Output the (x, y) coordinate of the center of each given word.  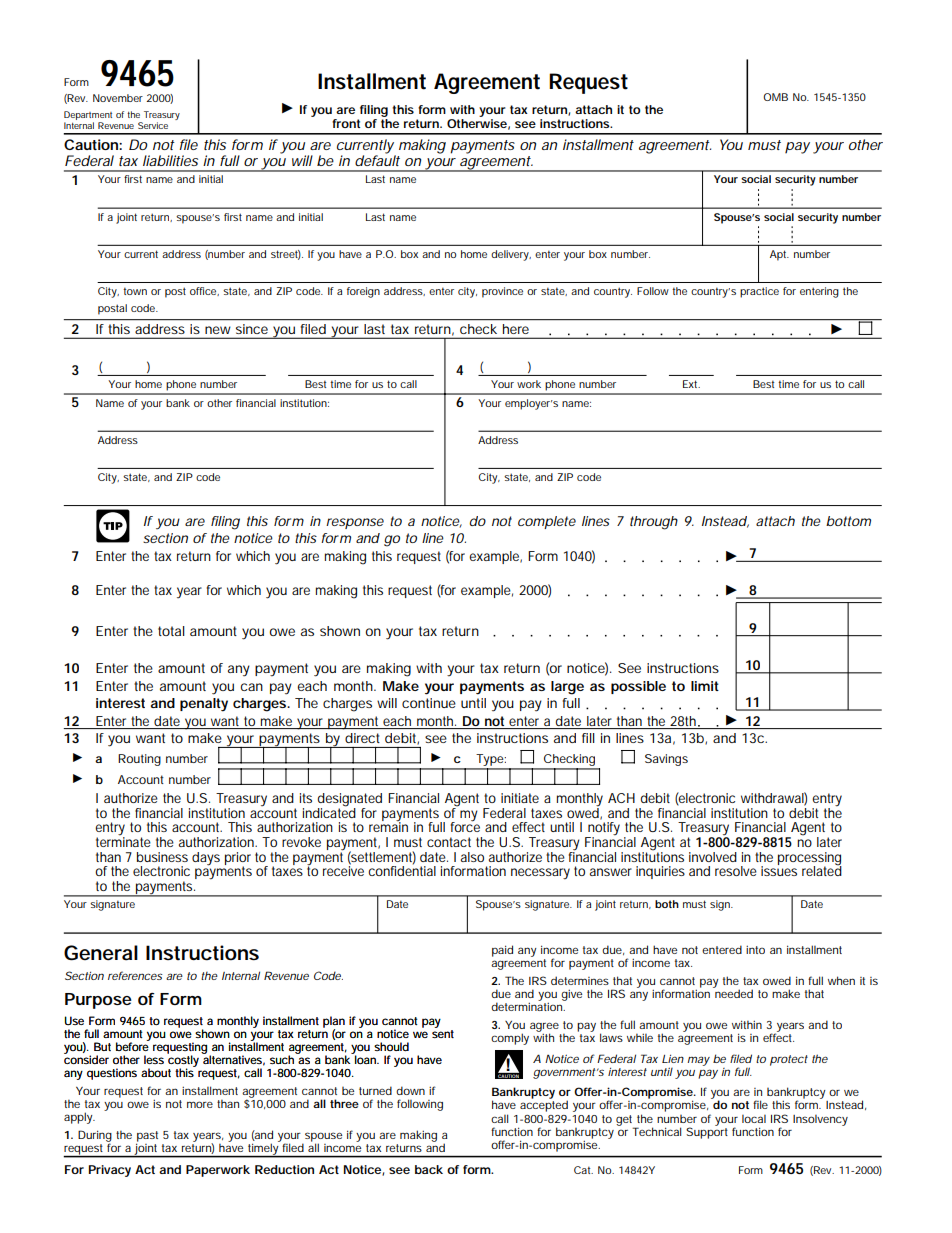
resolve (736, 871)
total (171, 631)
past (147, 1137)
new (217, 330)
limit (705, 686)
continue (429, 703)
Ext (691, 384)
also (472, 857)
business (162, 857)
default (377, 159)
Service (153, 125)
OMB (775, 97)
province (502, 292)
